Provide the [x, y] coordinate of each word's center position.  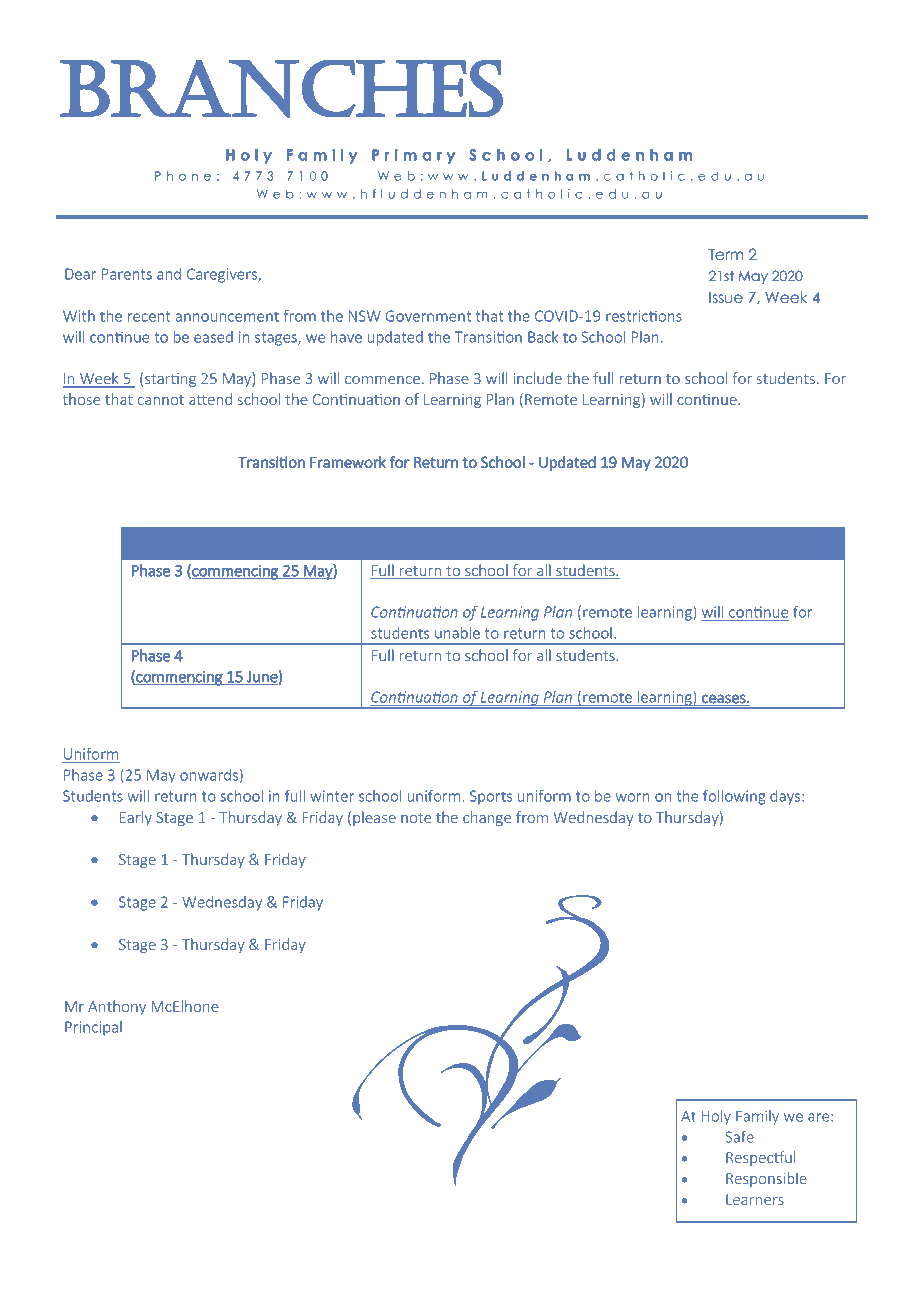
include [538, 378]
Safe [740, 1137]
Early [136, 818]
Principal [93, 1028]
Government [428, 316]
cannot [161, 400]
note [416, 818]
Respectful [760, 1158]
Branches [281, 89]
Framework [348, 462]
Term [725, 254]
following [734, 797]
